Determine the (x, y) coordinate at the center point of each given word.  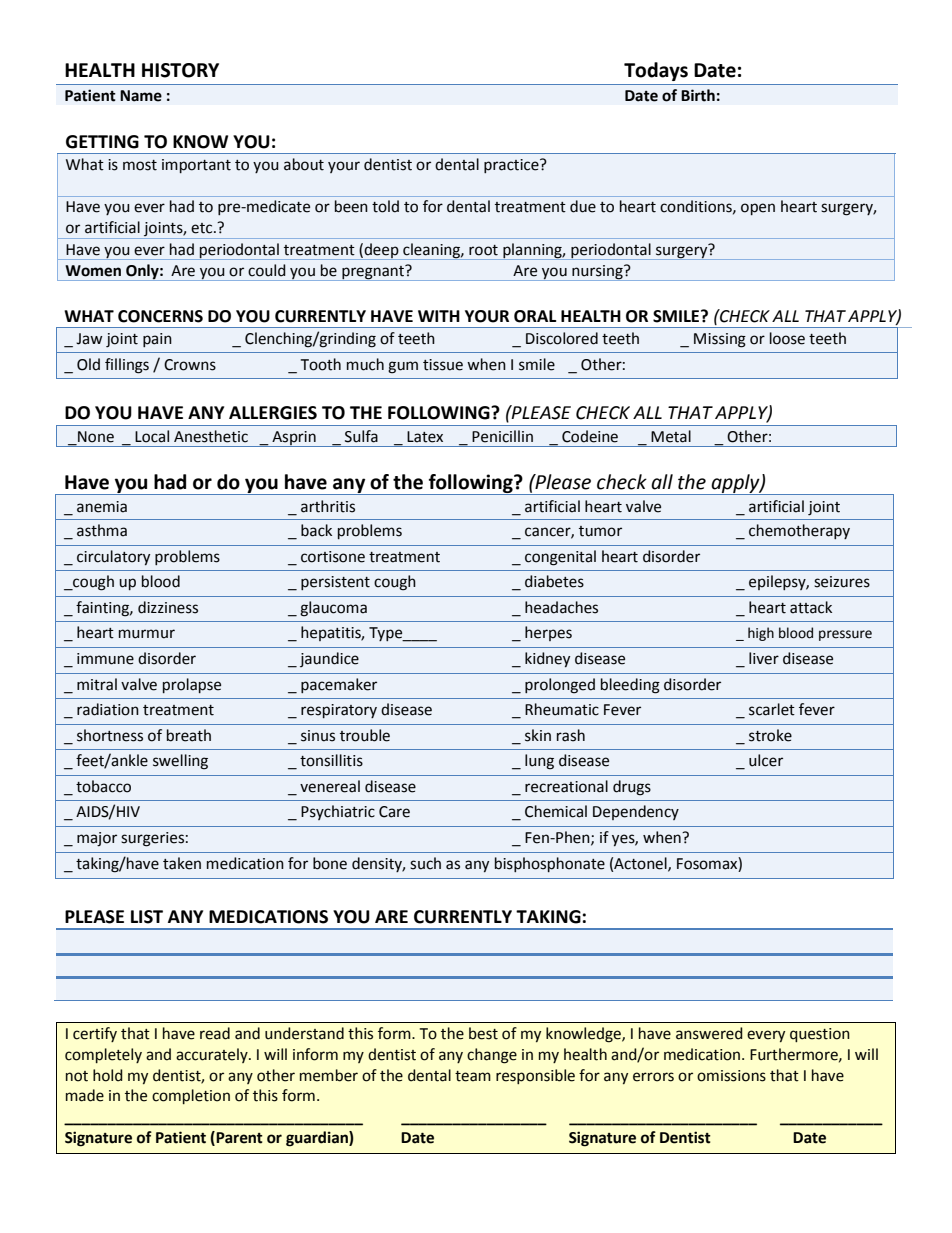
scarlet (772, 709)
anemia (102, 507)
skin (538, 735)
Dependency (636, 812)
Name (141, 96)
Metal (671, 436)
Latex (425, 437)
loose (787, 338)
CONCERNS (160, 316)
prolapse (192, 685)
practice (512, 166)
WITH (439, 316)
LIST (147, 917)
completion (191, 1096)
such (425, 863)
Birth (698, 95)
